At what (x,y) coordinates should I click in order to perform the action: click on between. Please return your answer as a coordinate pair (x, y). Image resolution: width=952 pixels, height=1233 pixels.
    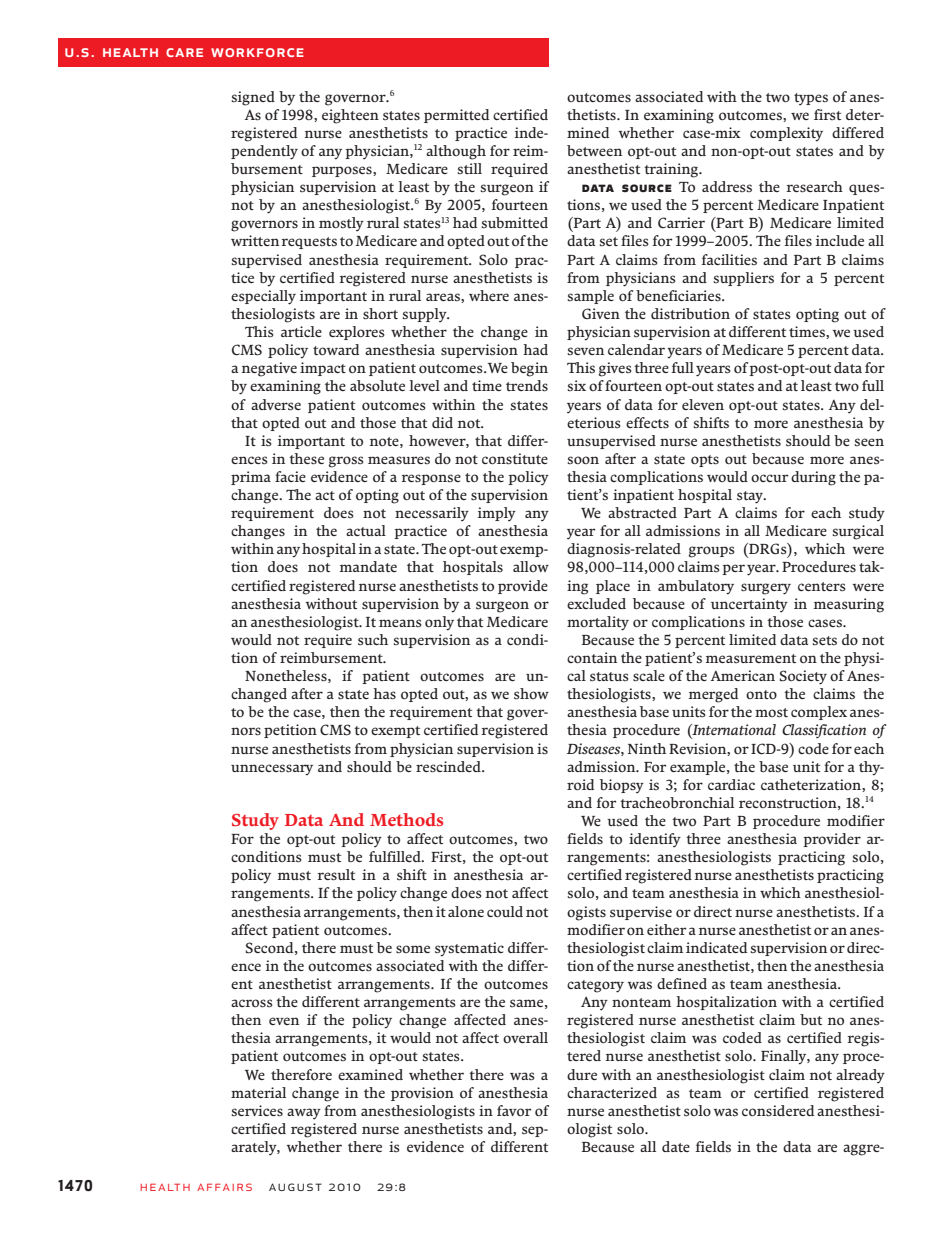
    Looking at the image, I should click on (594, 150).
